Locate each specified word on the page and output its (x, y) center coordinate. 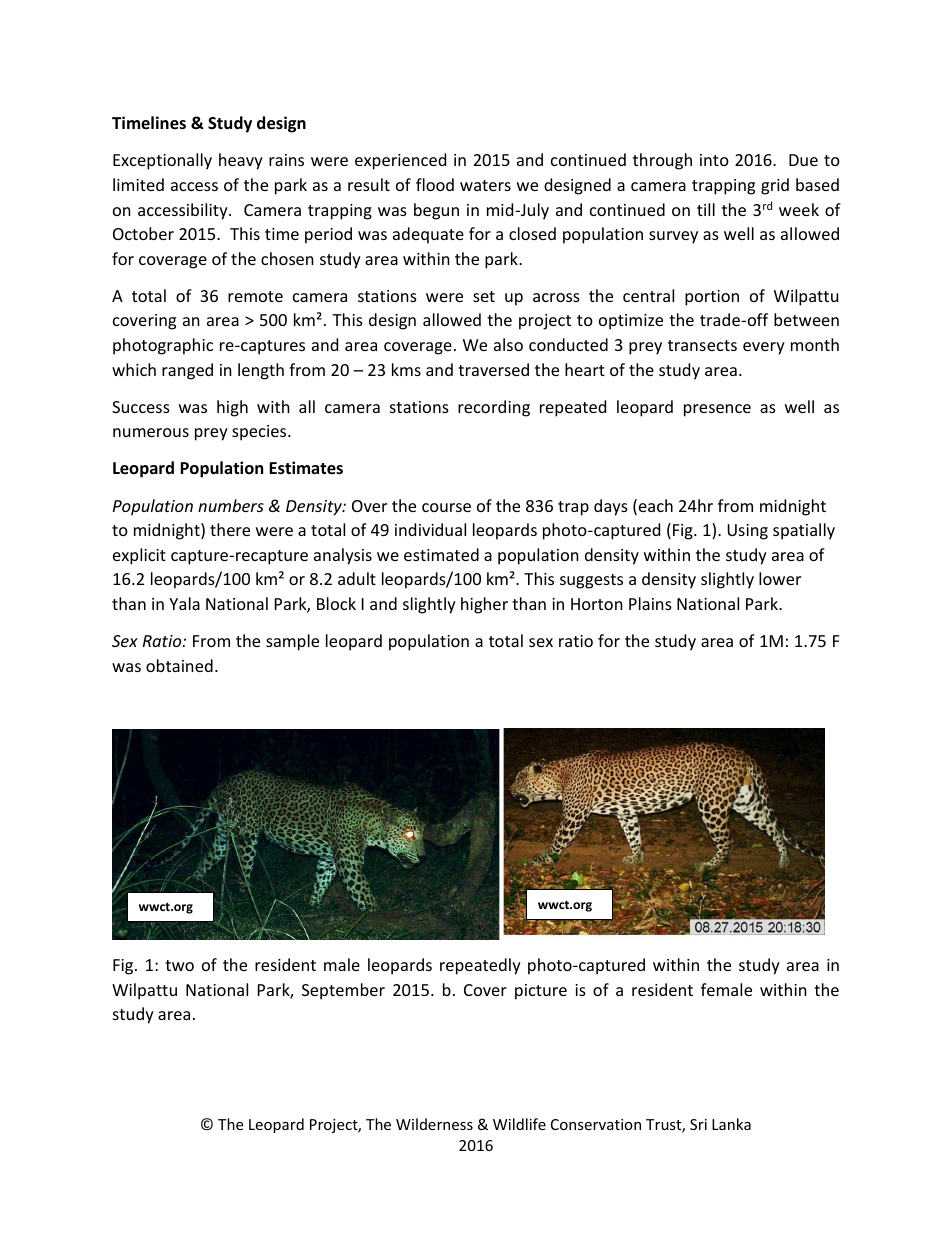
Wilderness (434, 1124)
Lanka (731, 1124)
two (179, 965)
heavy (241, 161)
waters (485, 185)
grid (775, 186)
